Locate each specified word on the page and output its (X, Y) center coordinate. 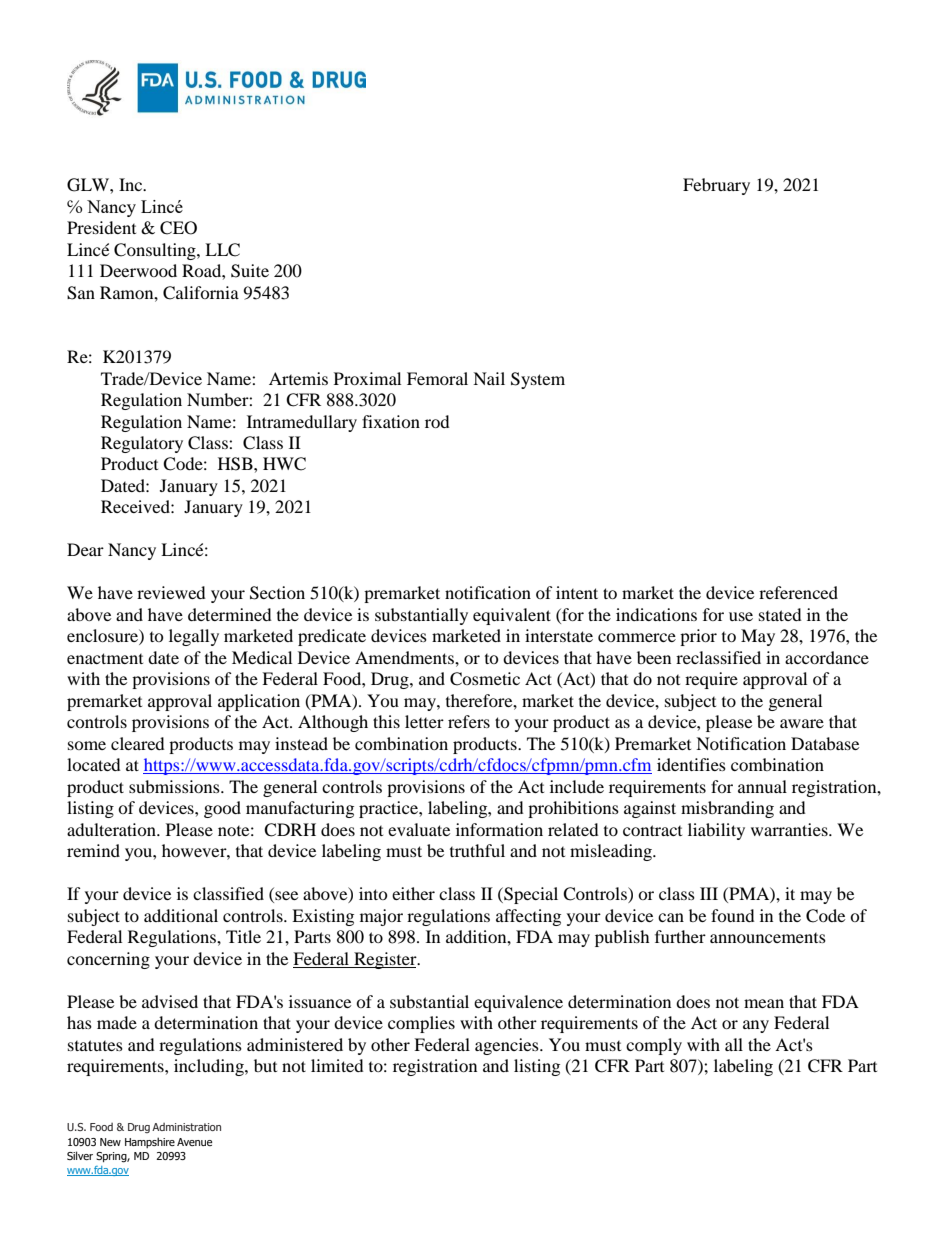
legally (194, 637)
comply (654, 1046)
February (716, 186)
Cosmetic (485, 679)
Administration (186, 1127)
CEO (178, 228)
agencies (508, 1046)
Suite (250, 271)
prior (698, 637)
